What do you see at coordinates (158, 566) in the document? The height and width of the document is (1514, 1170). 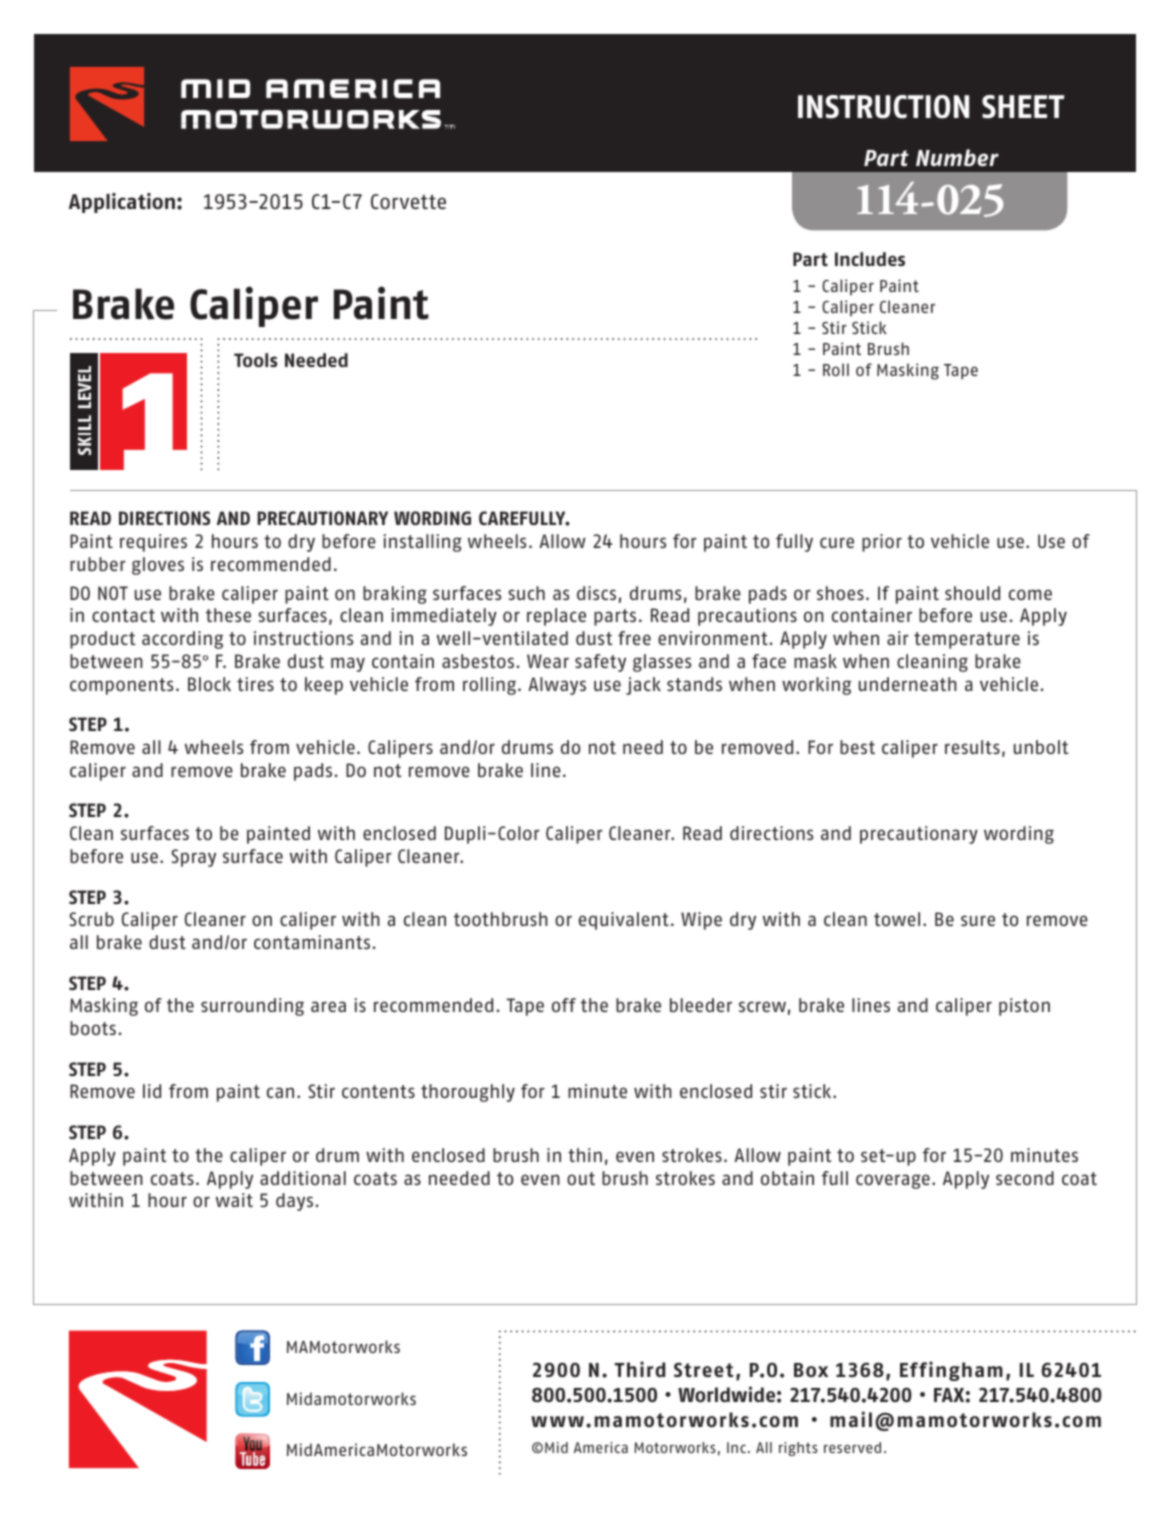 I see `gloves` at bounding box center [158, 566].
